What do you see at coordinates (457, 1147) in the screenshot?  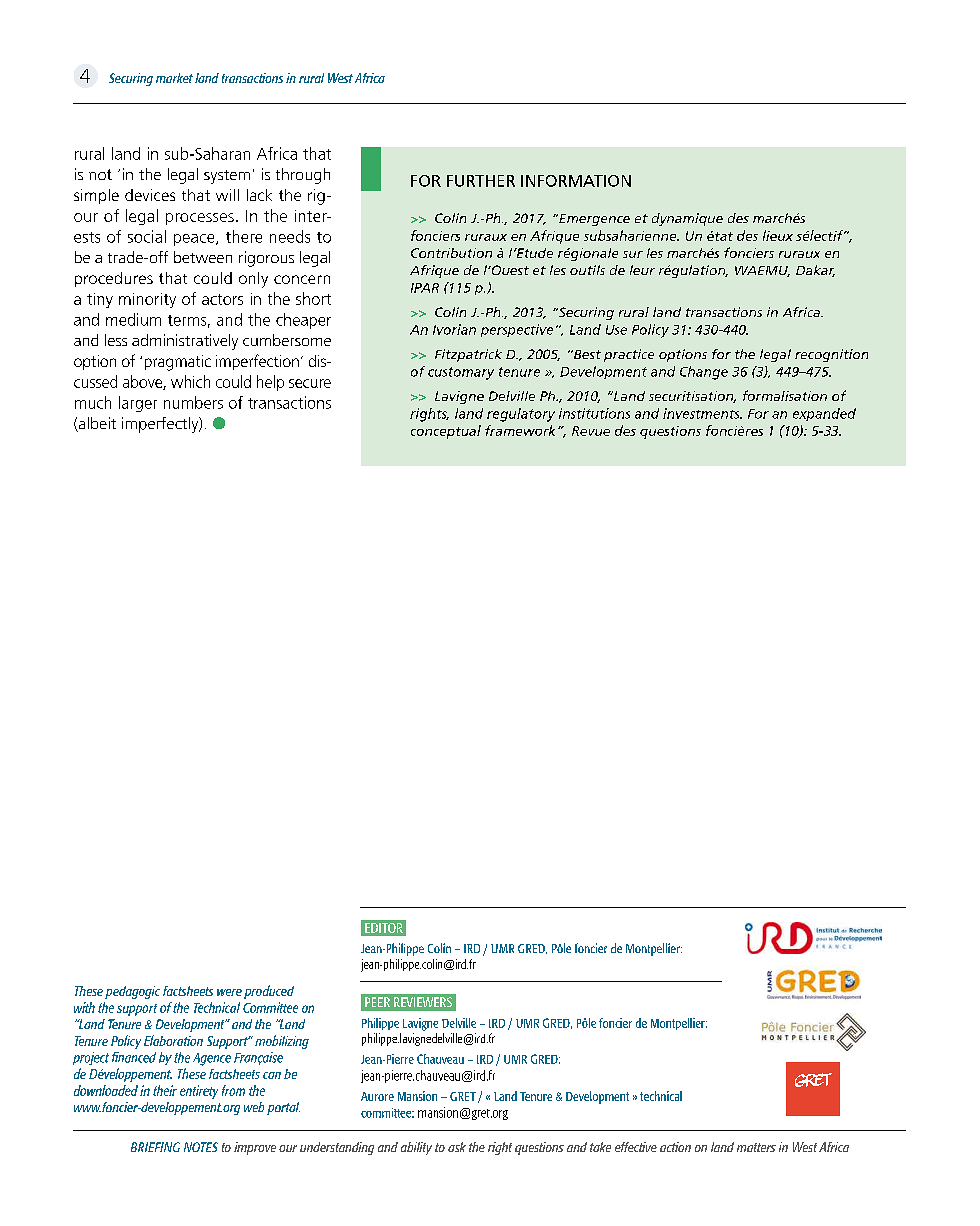 I see `ask` at bounding box center [457, 1147].
